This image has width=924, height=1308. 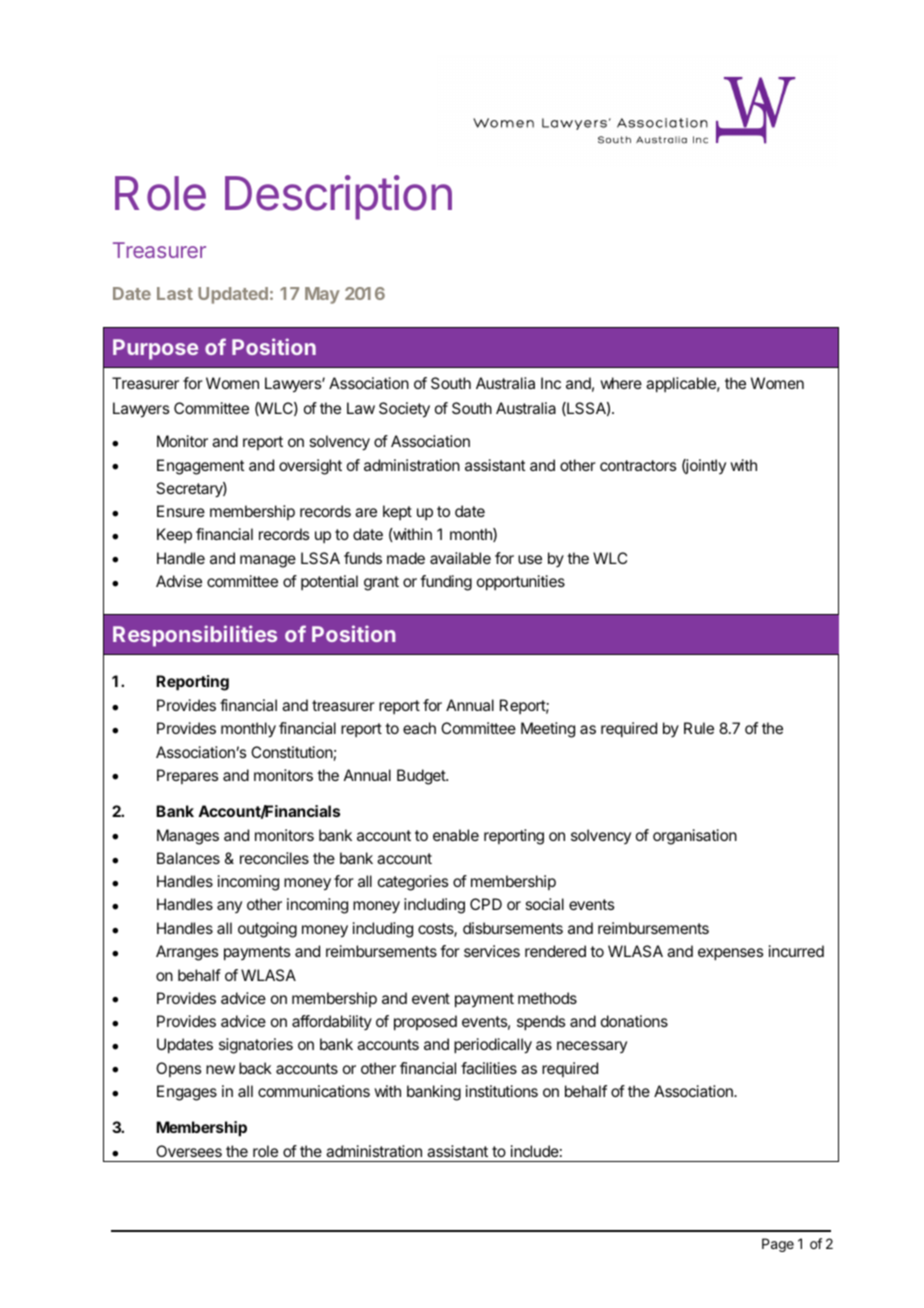 I want to click on Engagement, so click(x=201, y=467).
